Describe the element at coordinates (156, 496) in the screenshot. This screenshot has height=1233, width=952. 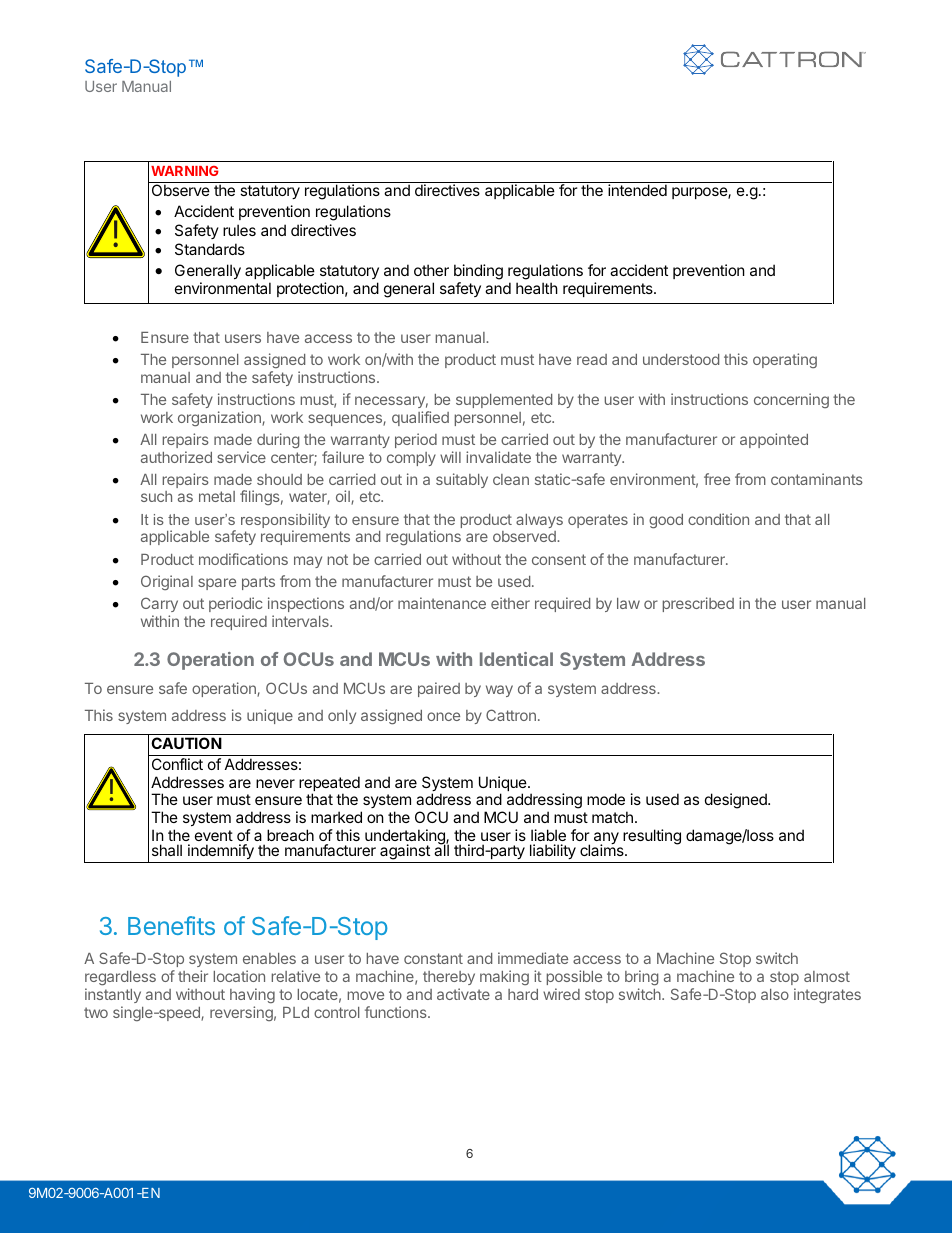
I see `such` at that location.
